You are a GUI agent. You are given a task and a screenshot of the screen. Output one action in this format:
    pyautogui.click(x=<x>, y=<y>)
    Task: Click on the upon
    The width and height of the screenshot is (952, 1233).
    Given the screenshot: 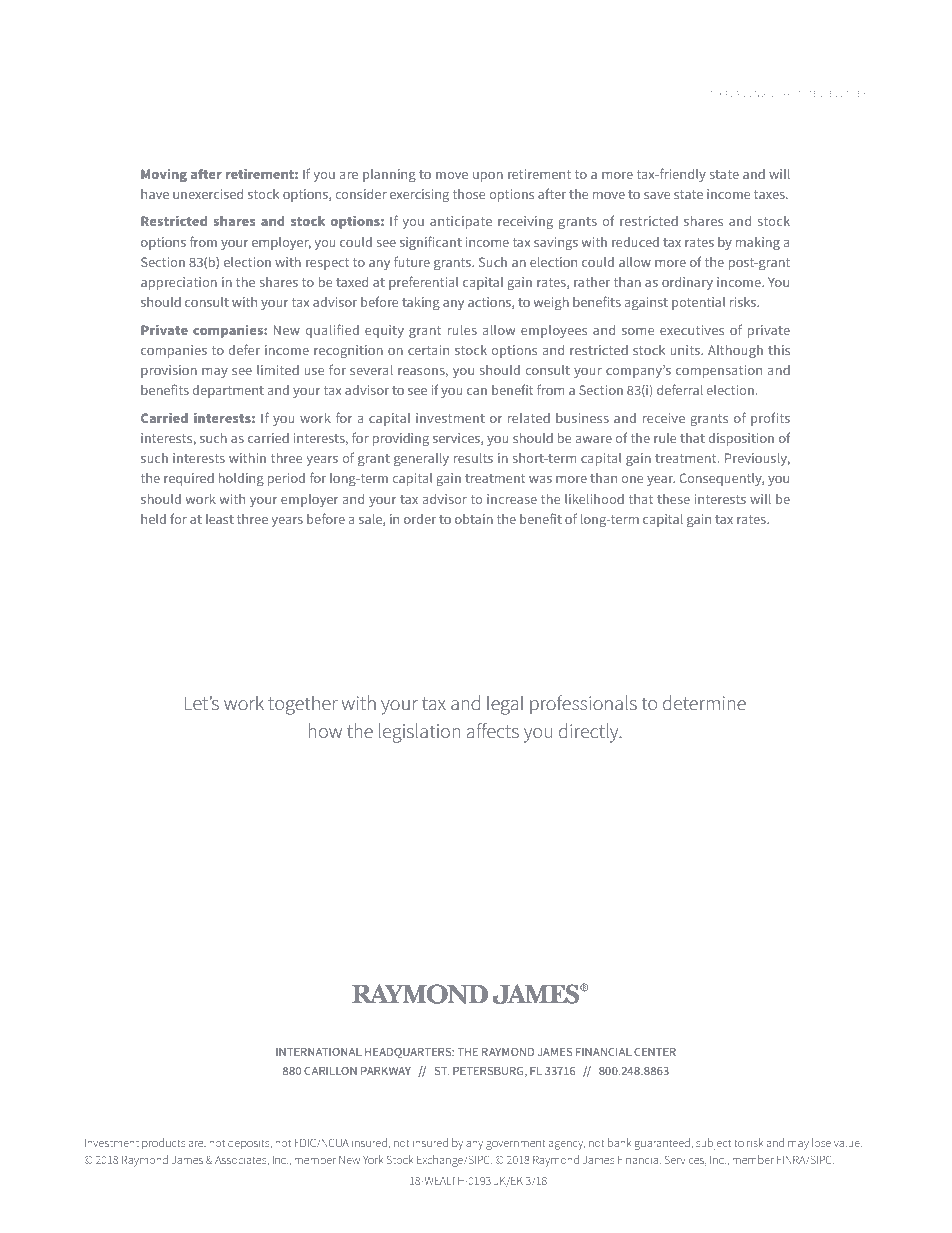 What is the action you would take?
    pyautogui.click(x=488, y=177)
